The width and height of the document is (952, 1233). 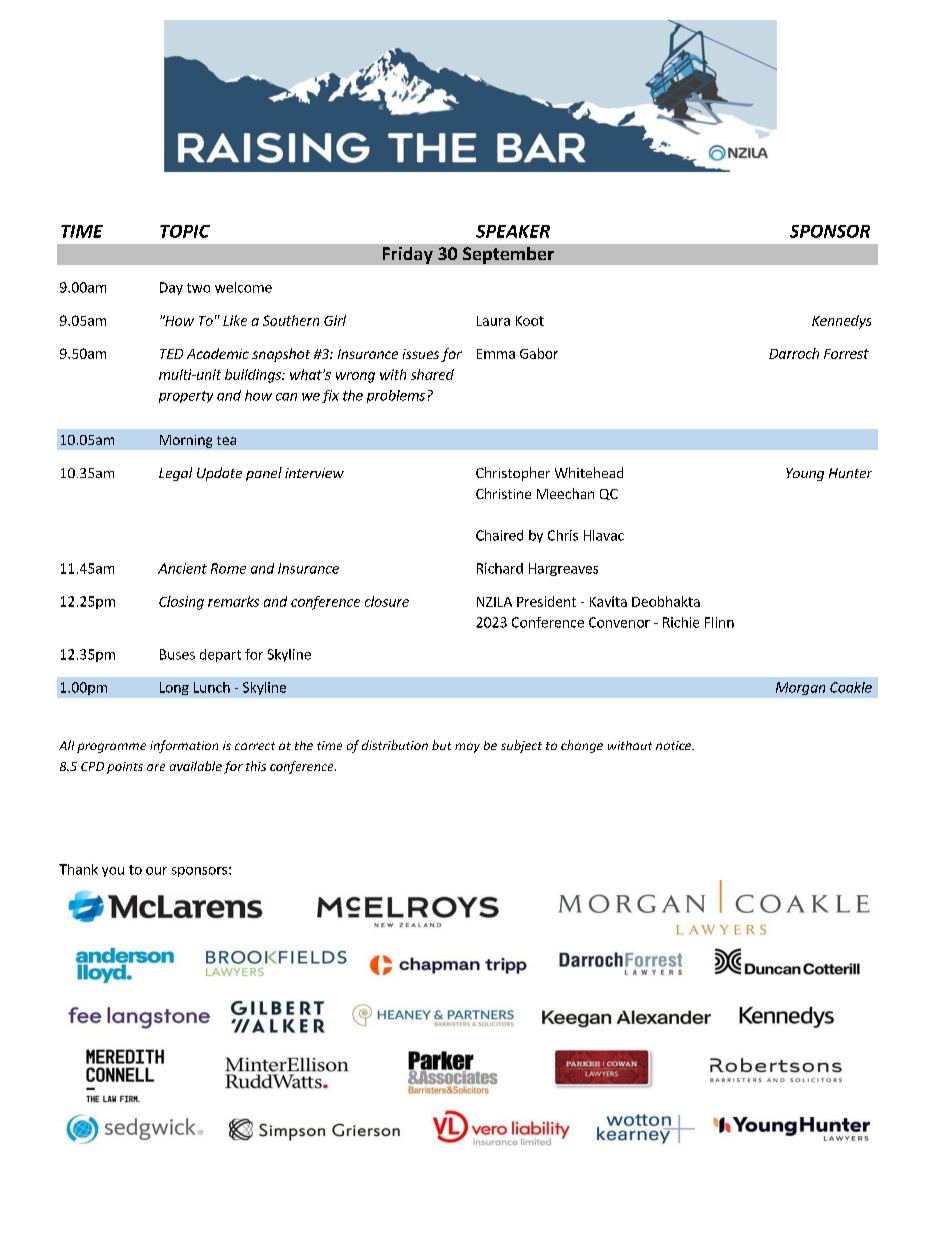 I want to click on notice, so click(x=675, y=745).
